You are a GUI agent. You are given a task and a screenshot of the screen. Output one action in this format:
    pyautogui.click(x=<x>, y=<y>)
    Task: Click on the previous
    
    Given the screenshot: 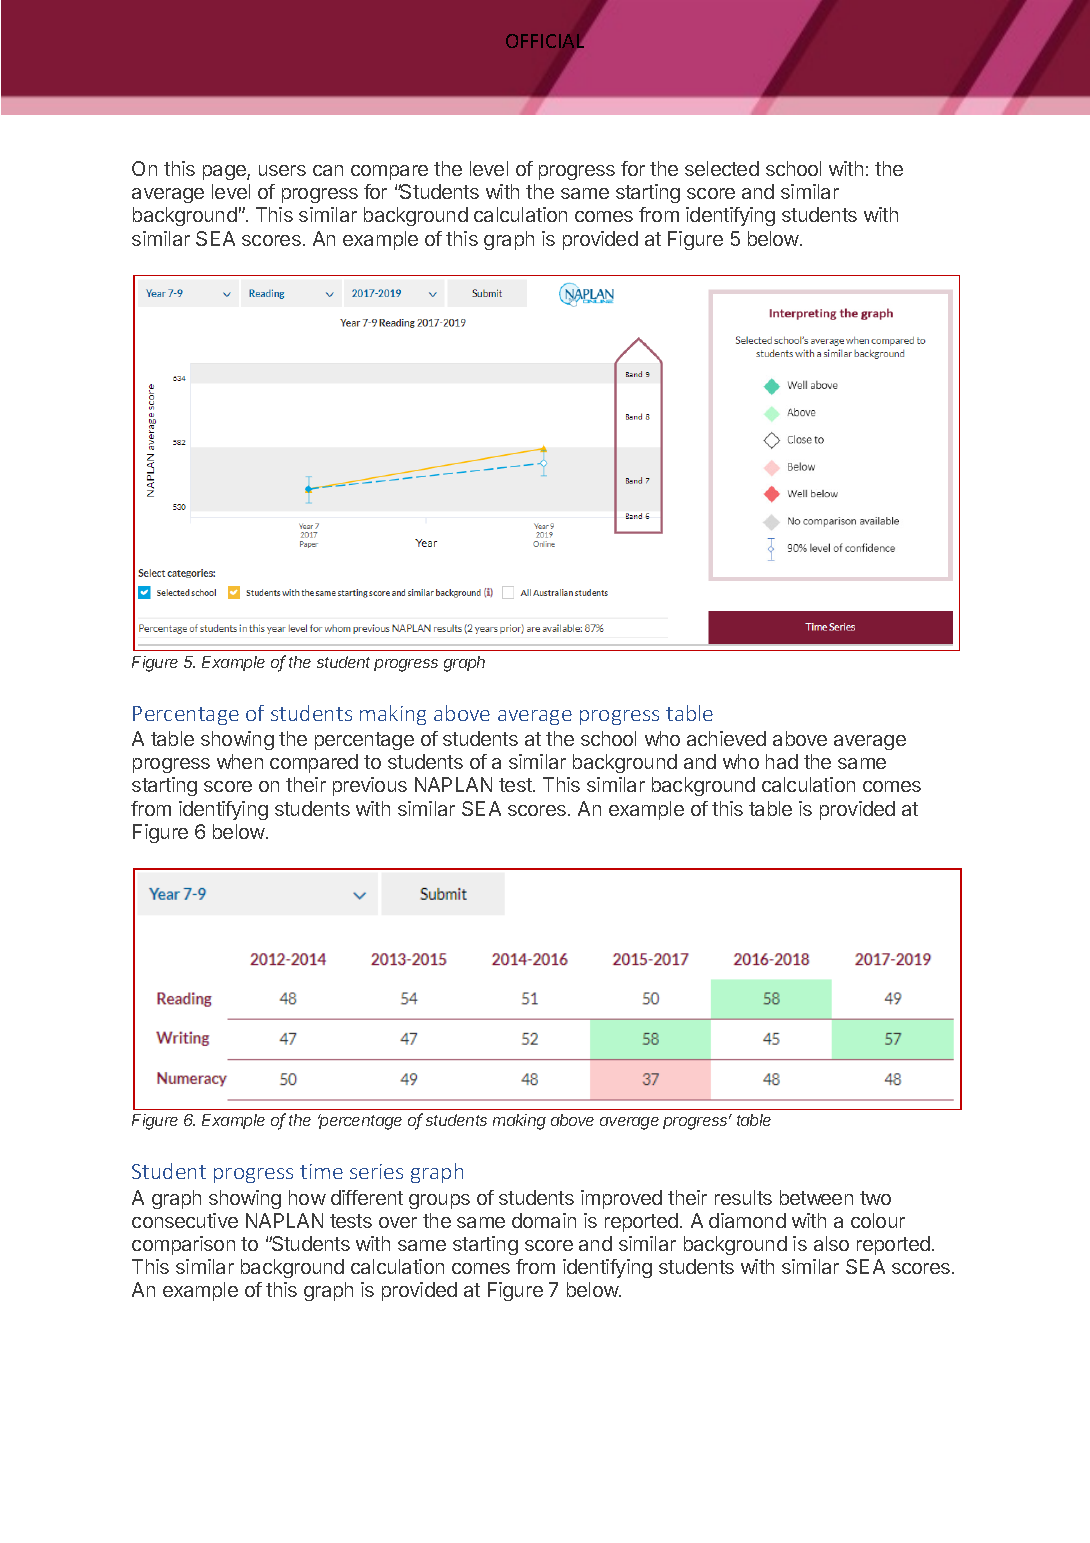 What is the action you would take?
    pyautogui.click(x=370, y=786)
